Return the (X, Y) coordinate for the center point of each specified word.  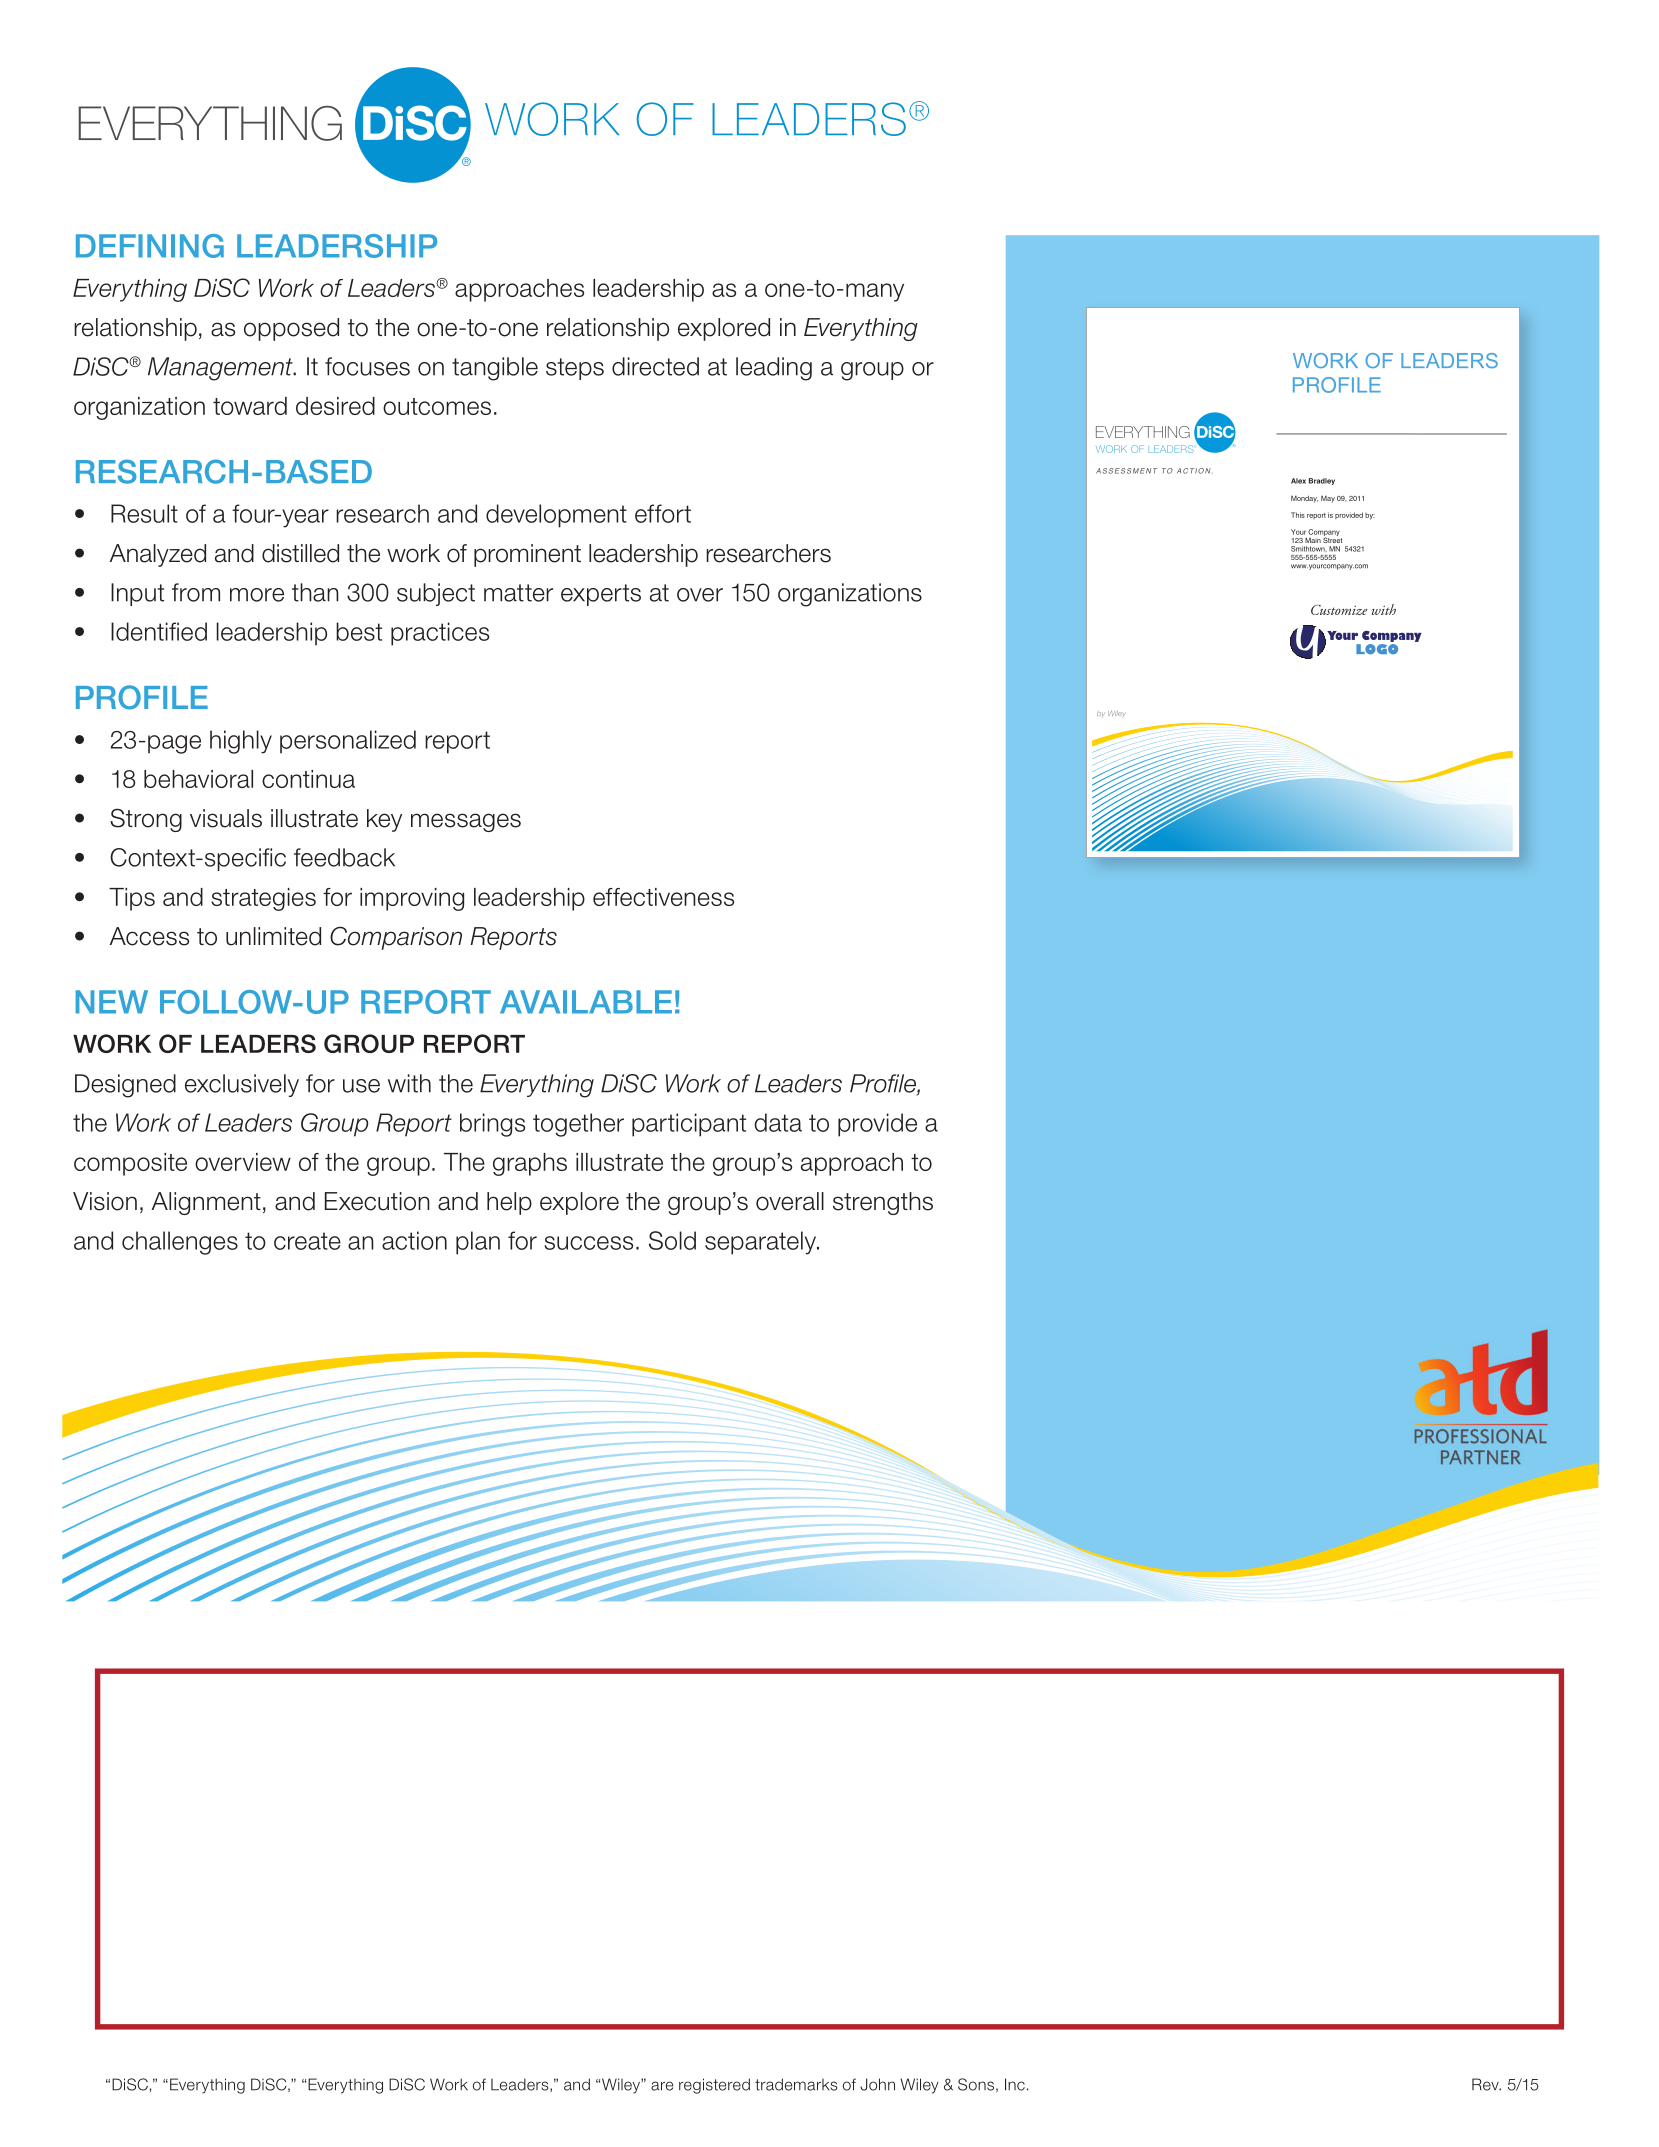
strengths (883, 1203)
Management (221, 369)
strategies (263, 899)
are (662, 2086)
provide (877, 1125)
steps (575, 369)
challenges (180, 1243)
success (588, 1243)
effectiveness (663, 897)
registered (714, 2086)
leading (774, 369)
